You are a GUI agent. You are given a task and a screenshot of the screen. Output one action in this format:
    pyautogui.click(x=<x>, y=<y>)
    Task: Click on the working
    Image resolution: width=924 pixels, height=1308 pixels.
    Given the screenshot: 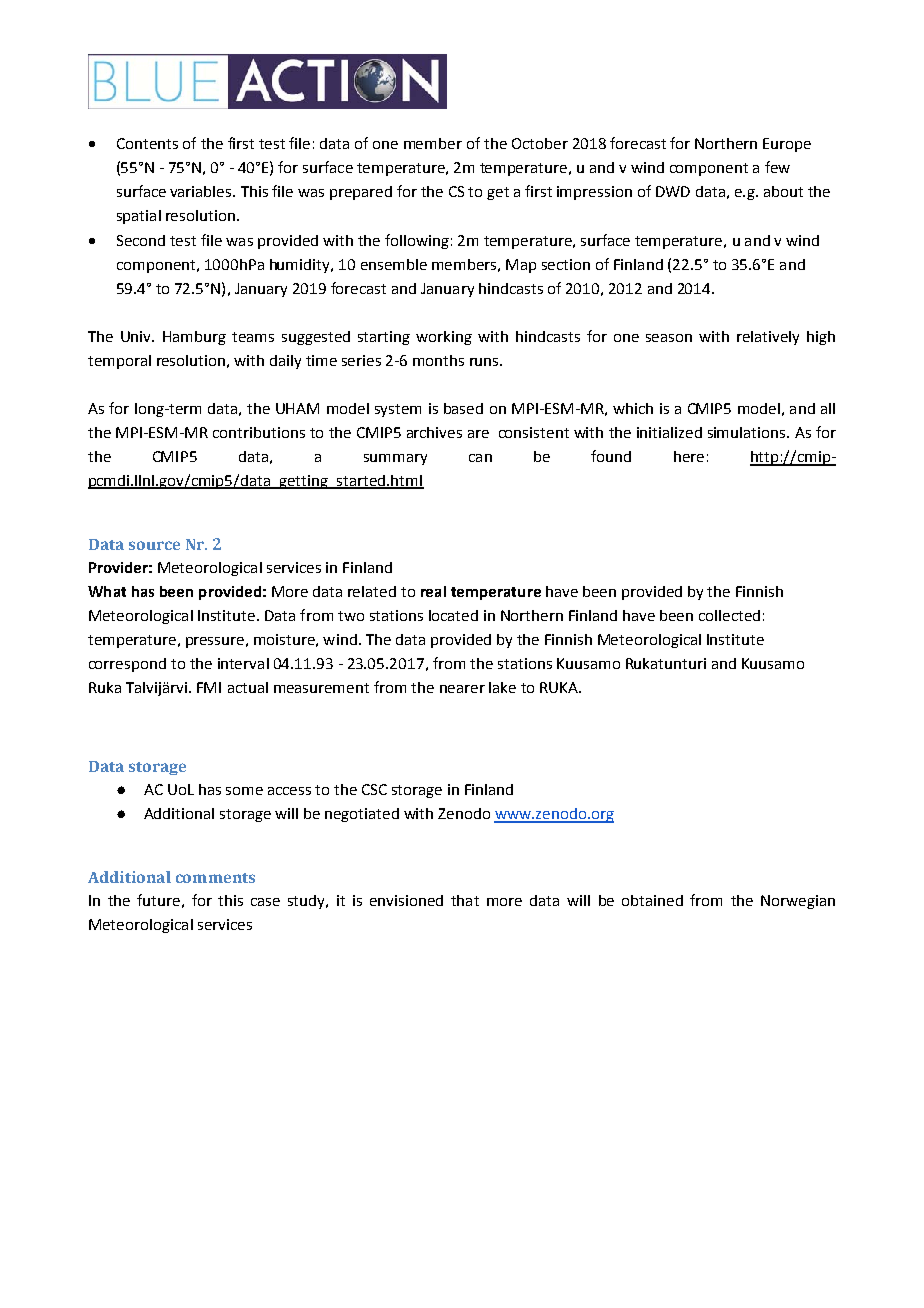 What is the action you would take?
    pyautogui.click(x=444, y=338)
